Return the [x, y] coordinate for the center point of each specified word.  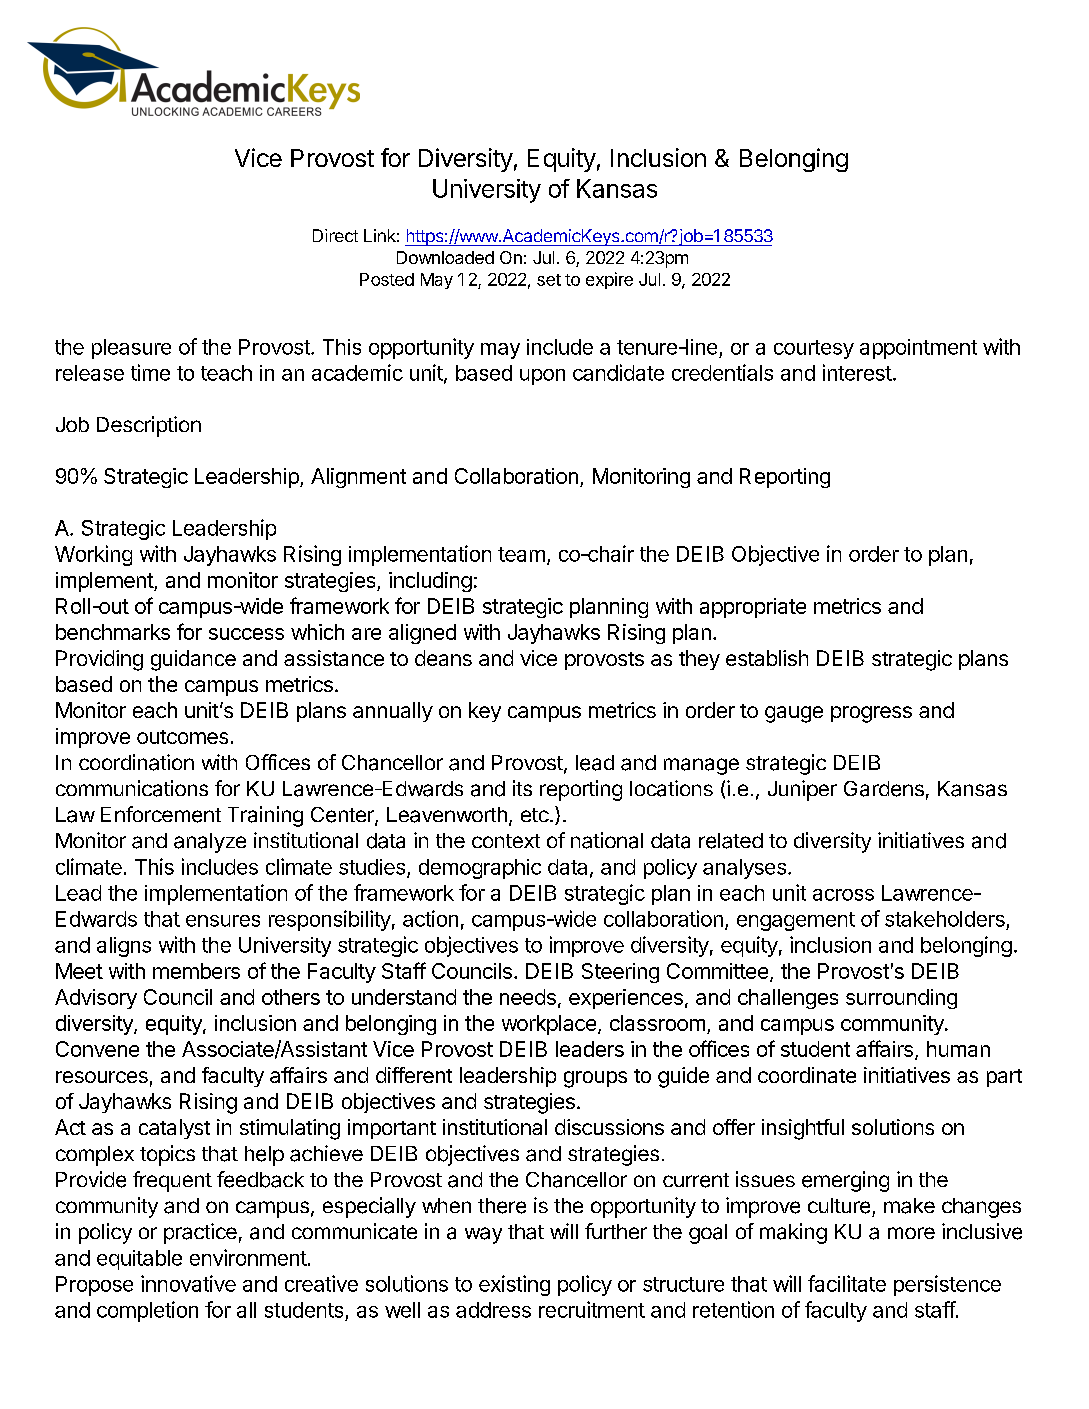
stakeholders [945, 919]
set [549, 280]
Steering [620, 973]
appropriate [753, 608]
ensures [223, 921]
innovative [188, 1283]
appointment [918, 349]
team [521, 554]
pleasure [131, 349]
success [246, 634]
